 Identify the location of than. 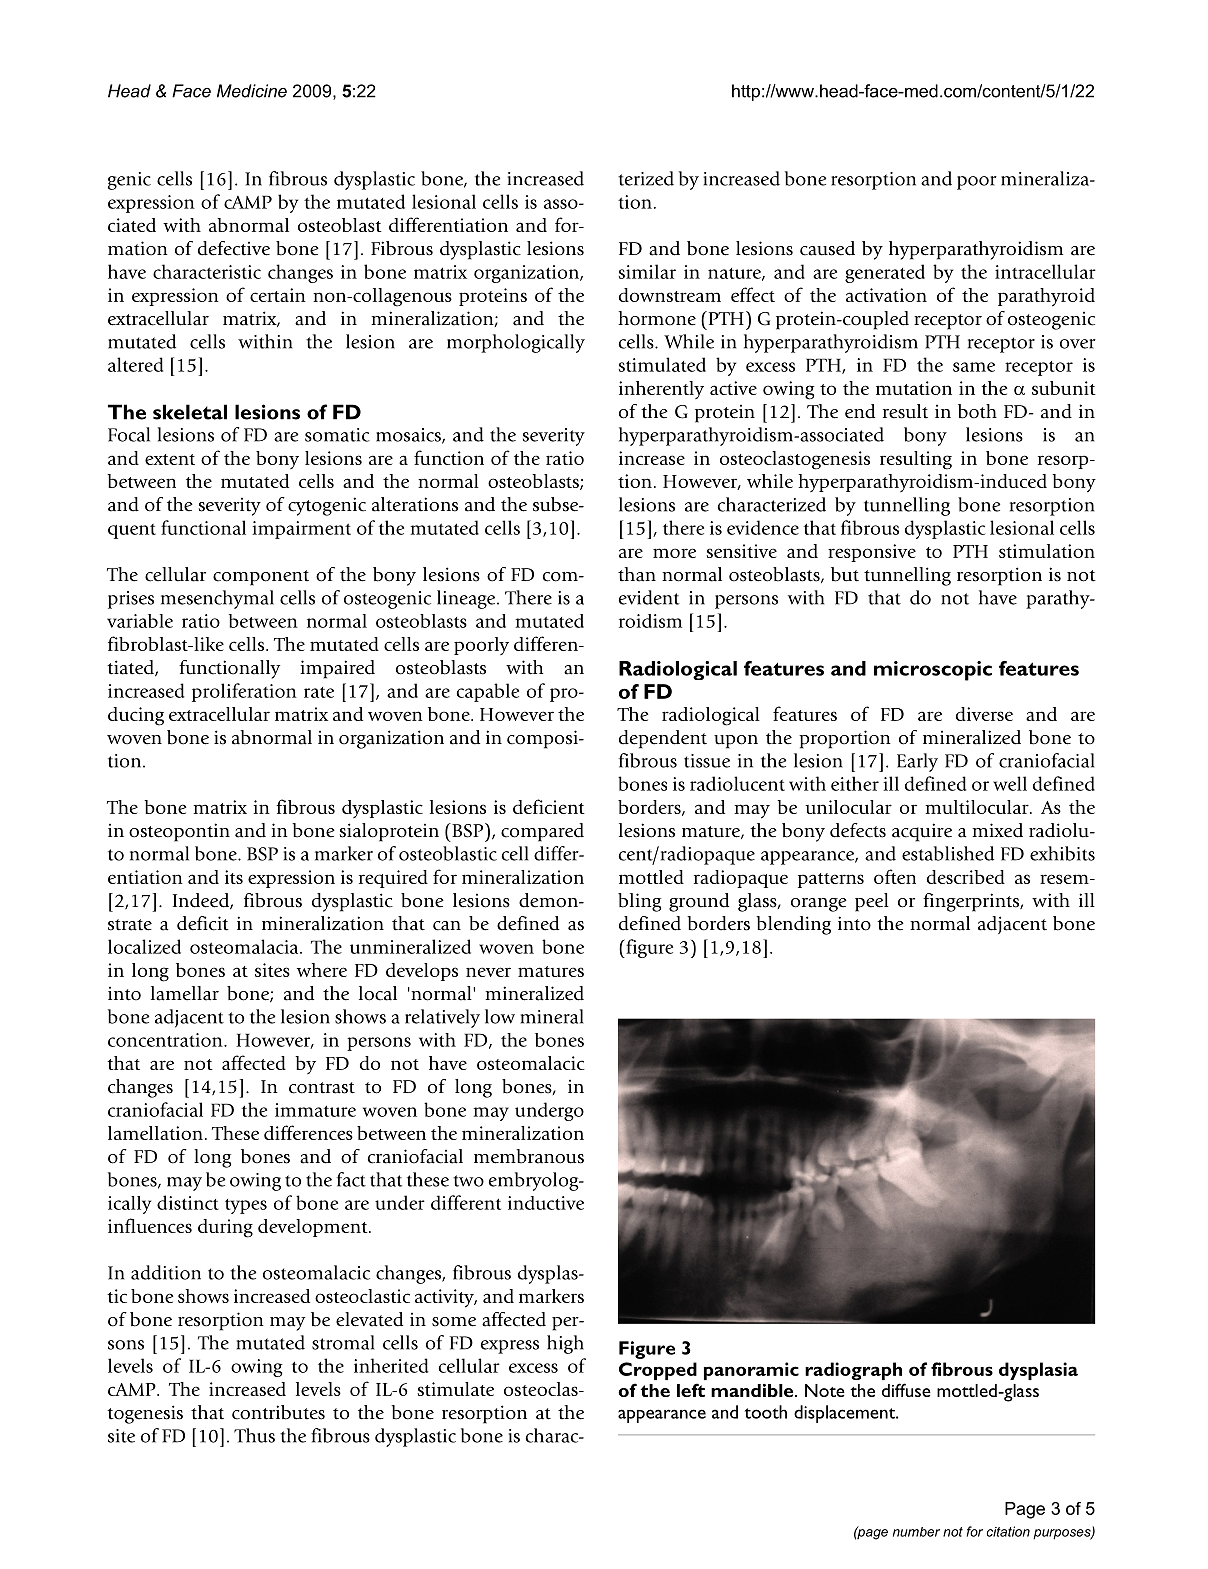
(637, 574).
